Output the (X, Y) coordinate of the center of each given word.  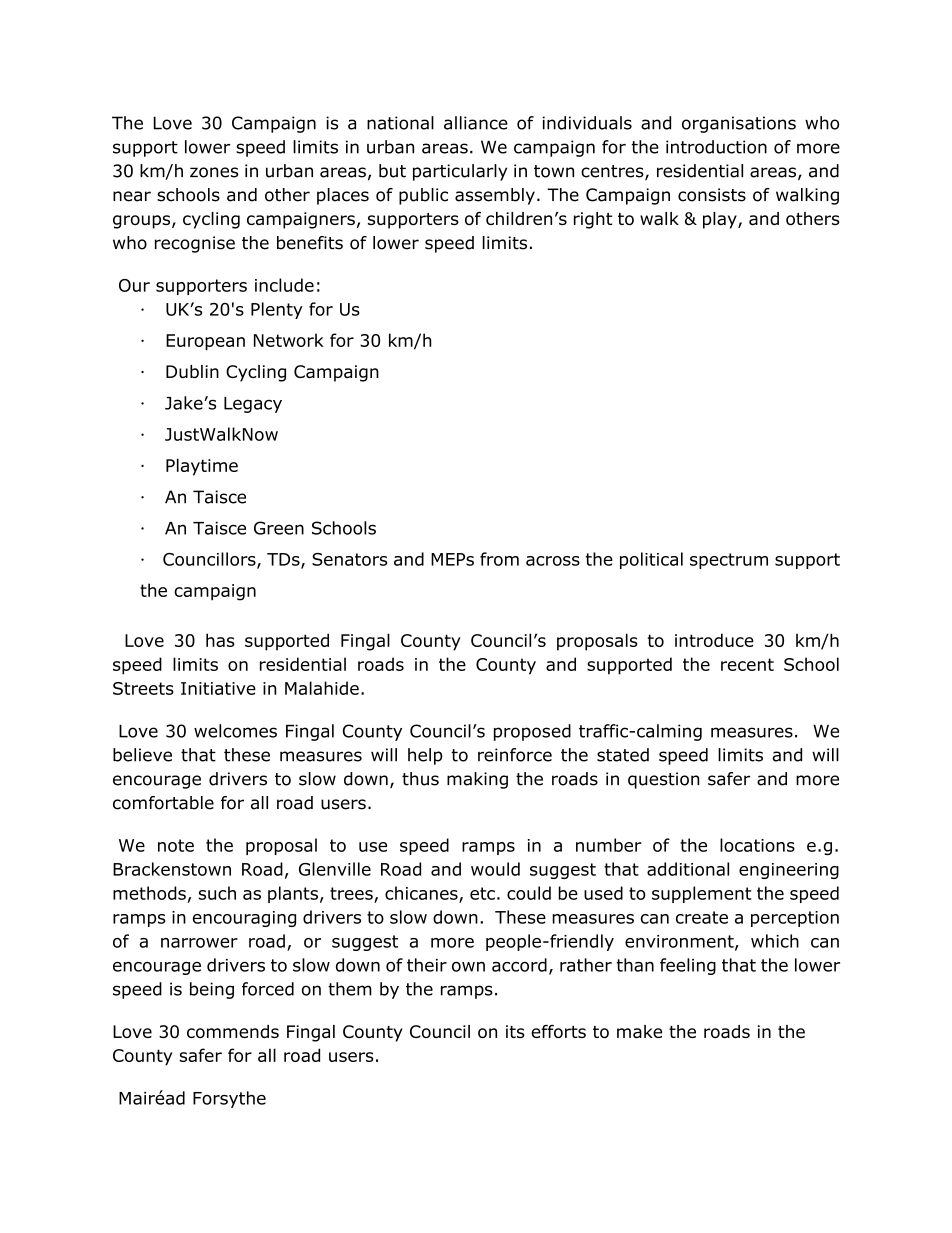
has (220, 640)
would (495, 869)
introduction (716, 147)
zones (214, 172)
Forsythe (229, 1099)
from (499, 559)
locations (757, 845)
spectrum (729, 561)
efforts (558, 1031)
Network (289, 340)
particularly (460, 172)
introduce (714, 640)
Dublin (192, 371)
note (176, 845)
